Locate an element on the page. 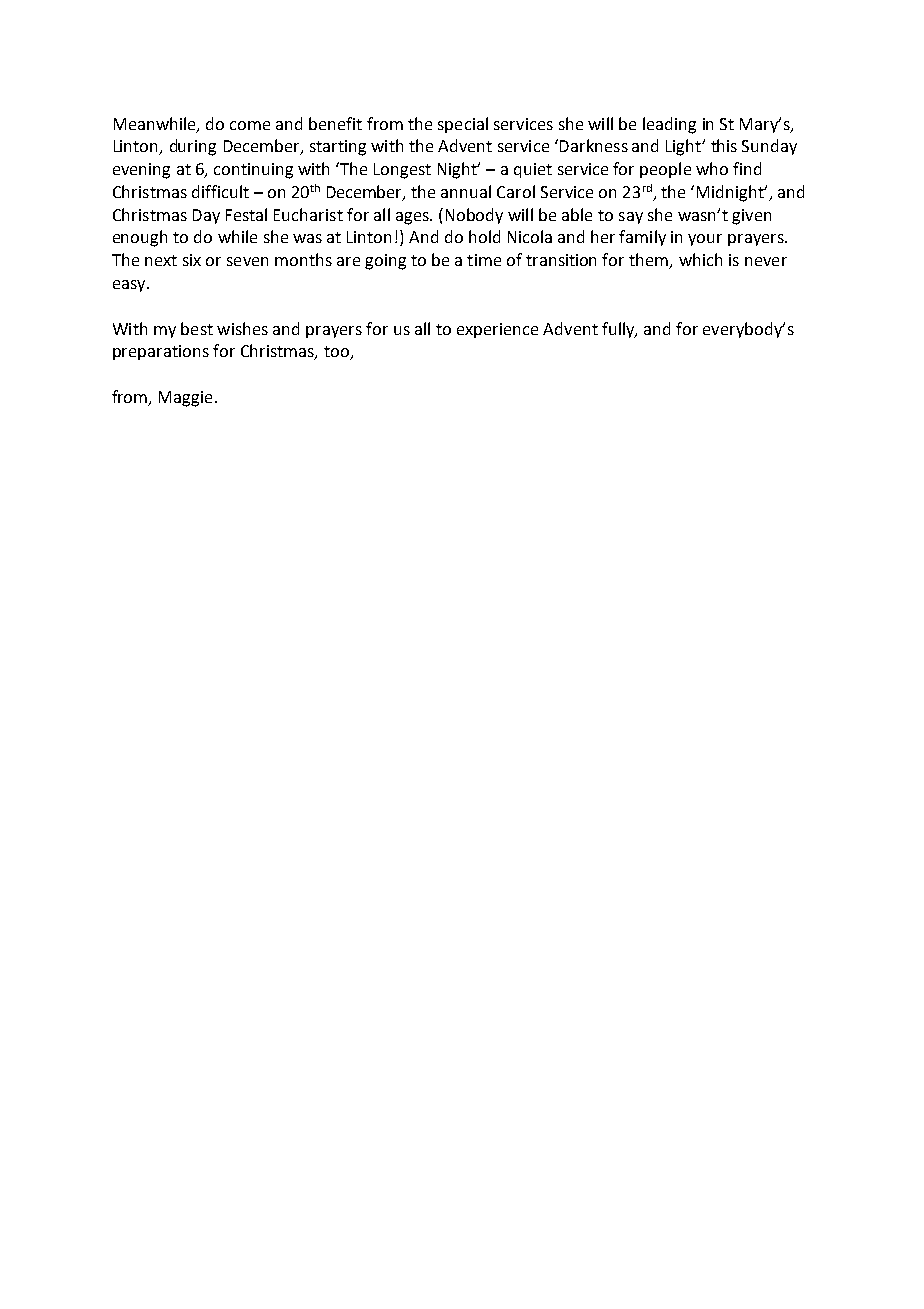 The image size is (924, 1309). come is located at coordinates (250, 125).
